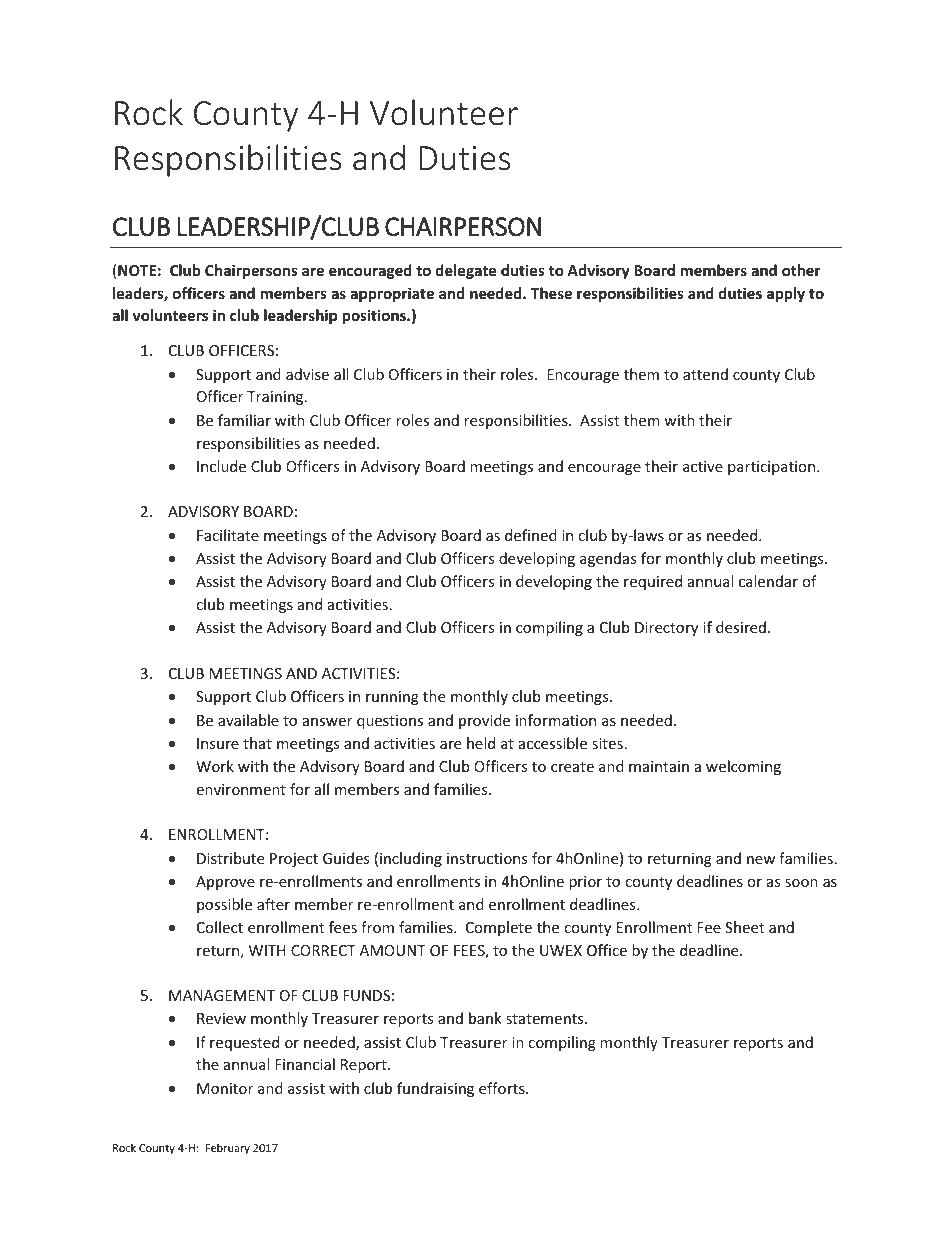 The image size is (952, 1233). I want to click on Complete, so click(499, 928).
